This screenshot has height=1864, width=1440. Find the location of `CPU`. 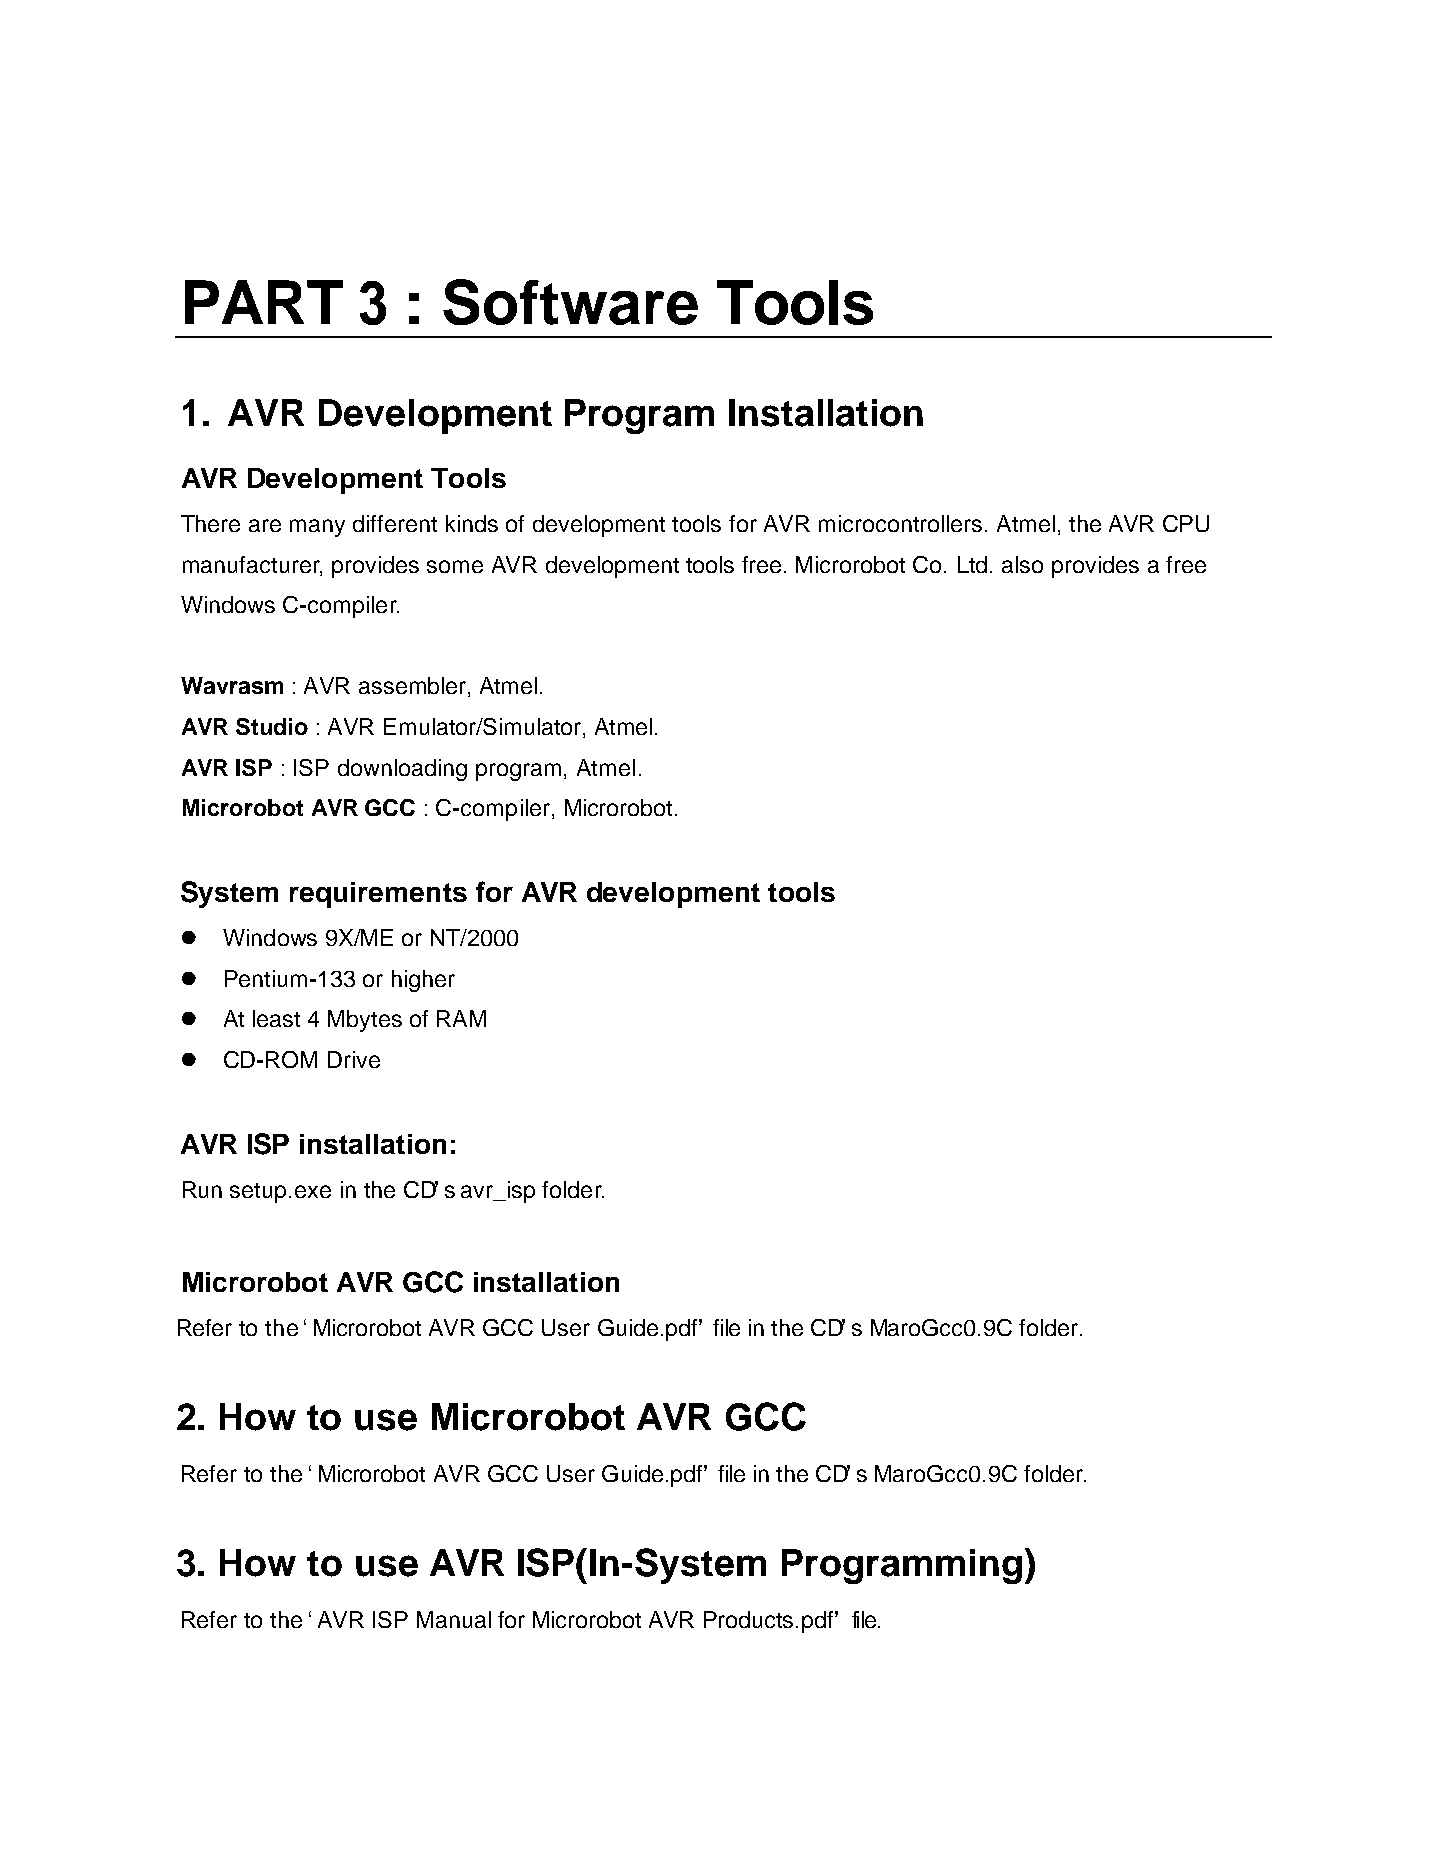

CPU is located at coordinates (1186, 523).
